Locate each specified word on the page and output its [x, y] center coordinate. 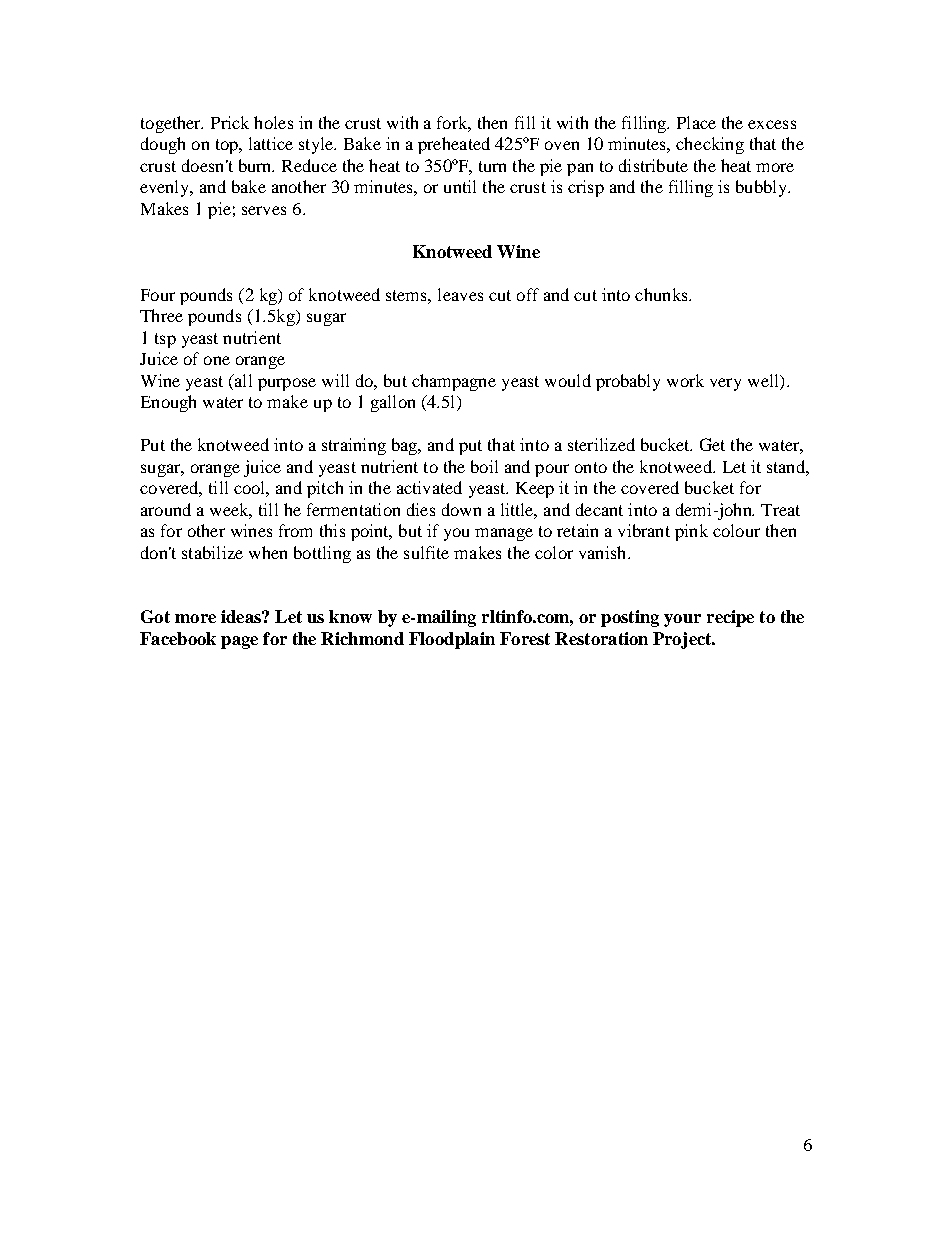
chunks [662, 294]
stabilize [212, 552]
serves [264, 210]
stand [787, 466]
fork [454, 124]
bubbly [762, 188]
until [460, 186]
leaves [460, 294]
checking [710, 145]
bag [406, 446]
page [239, 642]
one [217, 360]
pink [691, 532]
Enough [168, 403]
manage [504, 534]
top [228, 146]
